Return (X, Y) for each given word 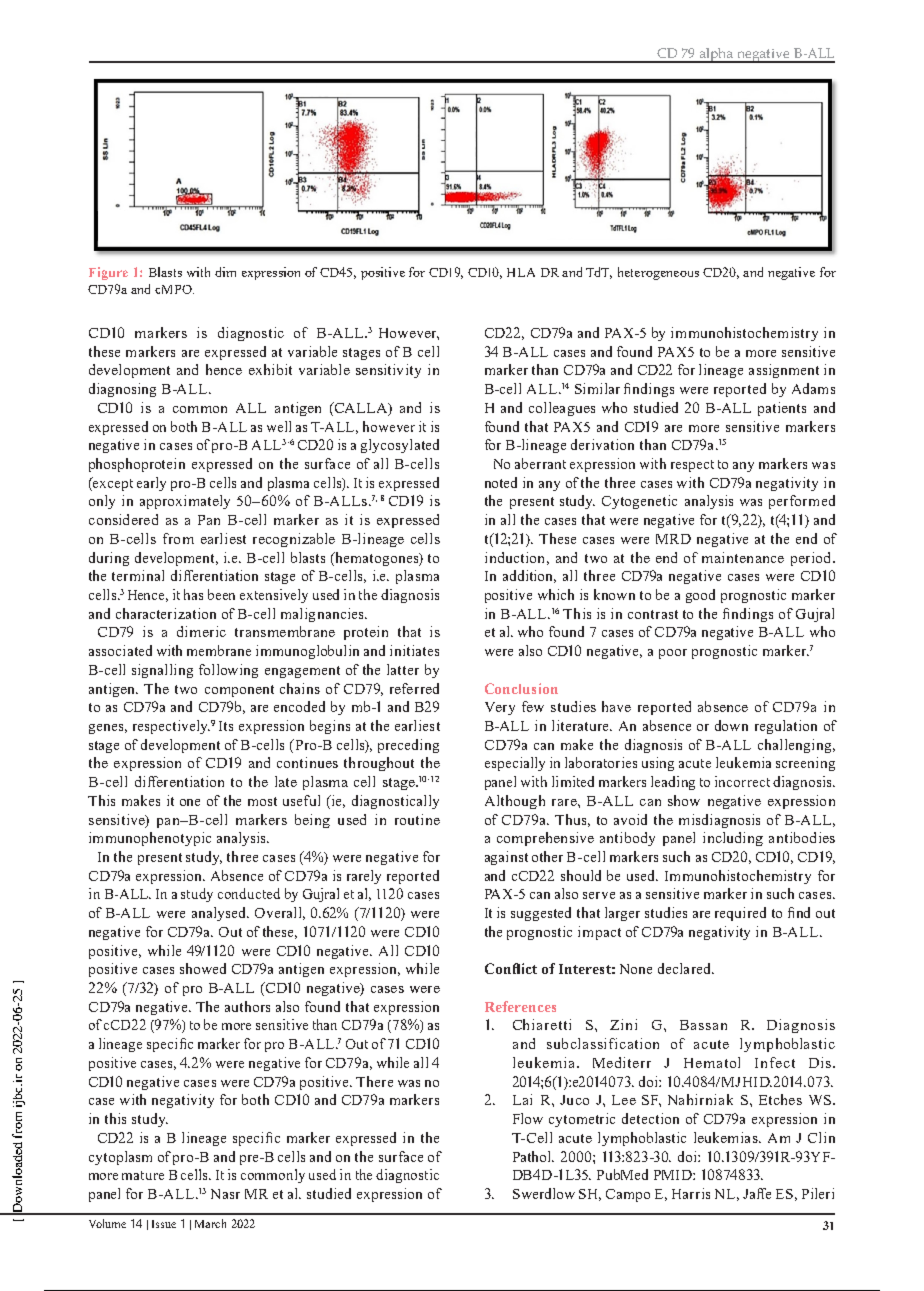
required (740, 914)
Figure (108, 273)
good (700, 596)
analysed (220, 914)
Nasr (225, 1194)
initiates (414, 650)
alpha (716, 55)
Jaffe (757, 1193)
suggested (541, 914)
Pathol (533, 1156)
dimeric (201, 631)
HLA (521, 272)
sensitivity (388, 371)
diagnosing (122, 390)
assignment (784, 371)
